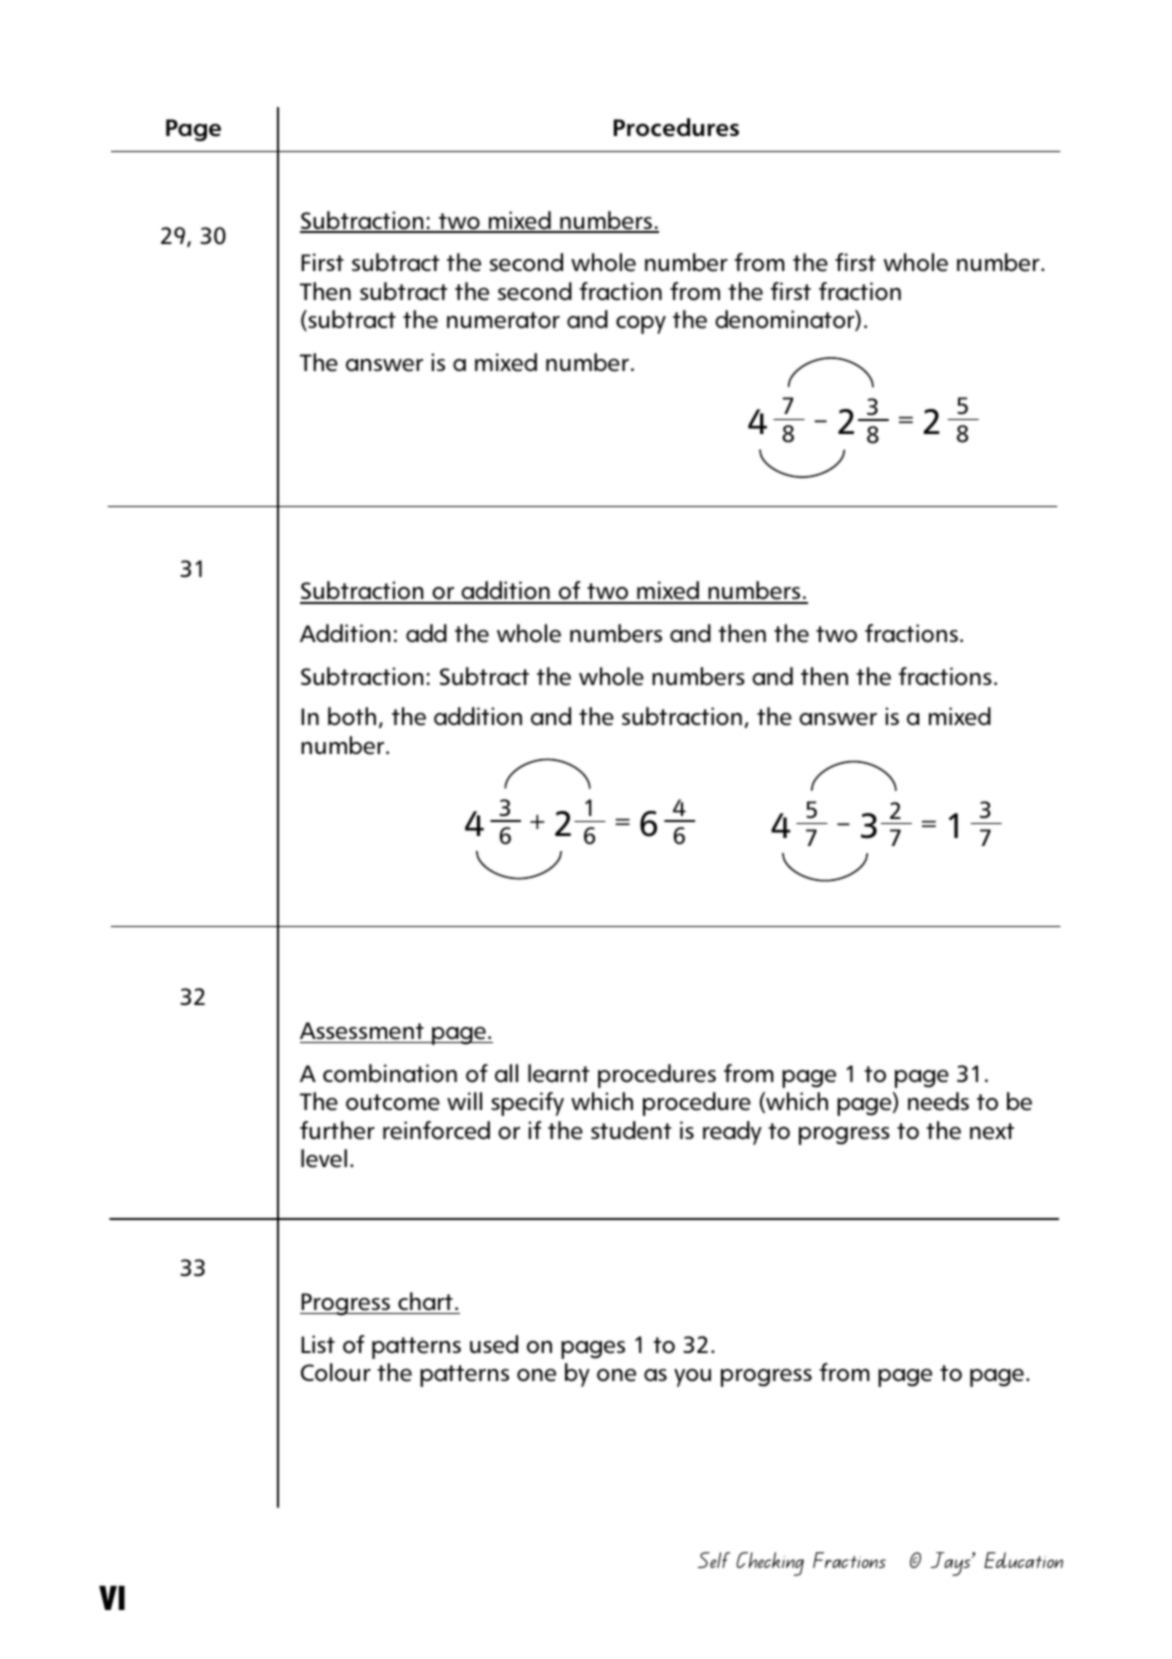  What do you see at coordinates (558, 1073) in the document?
I see `learnt` at bounding box center [558, 1073].
